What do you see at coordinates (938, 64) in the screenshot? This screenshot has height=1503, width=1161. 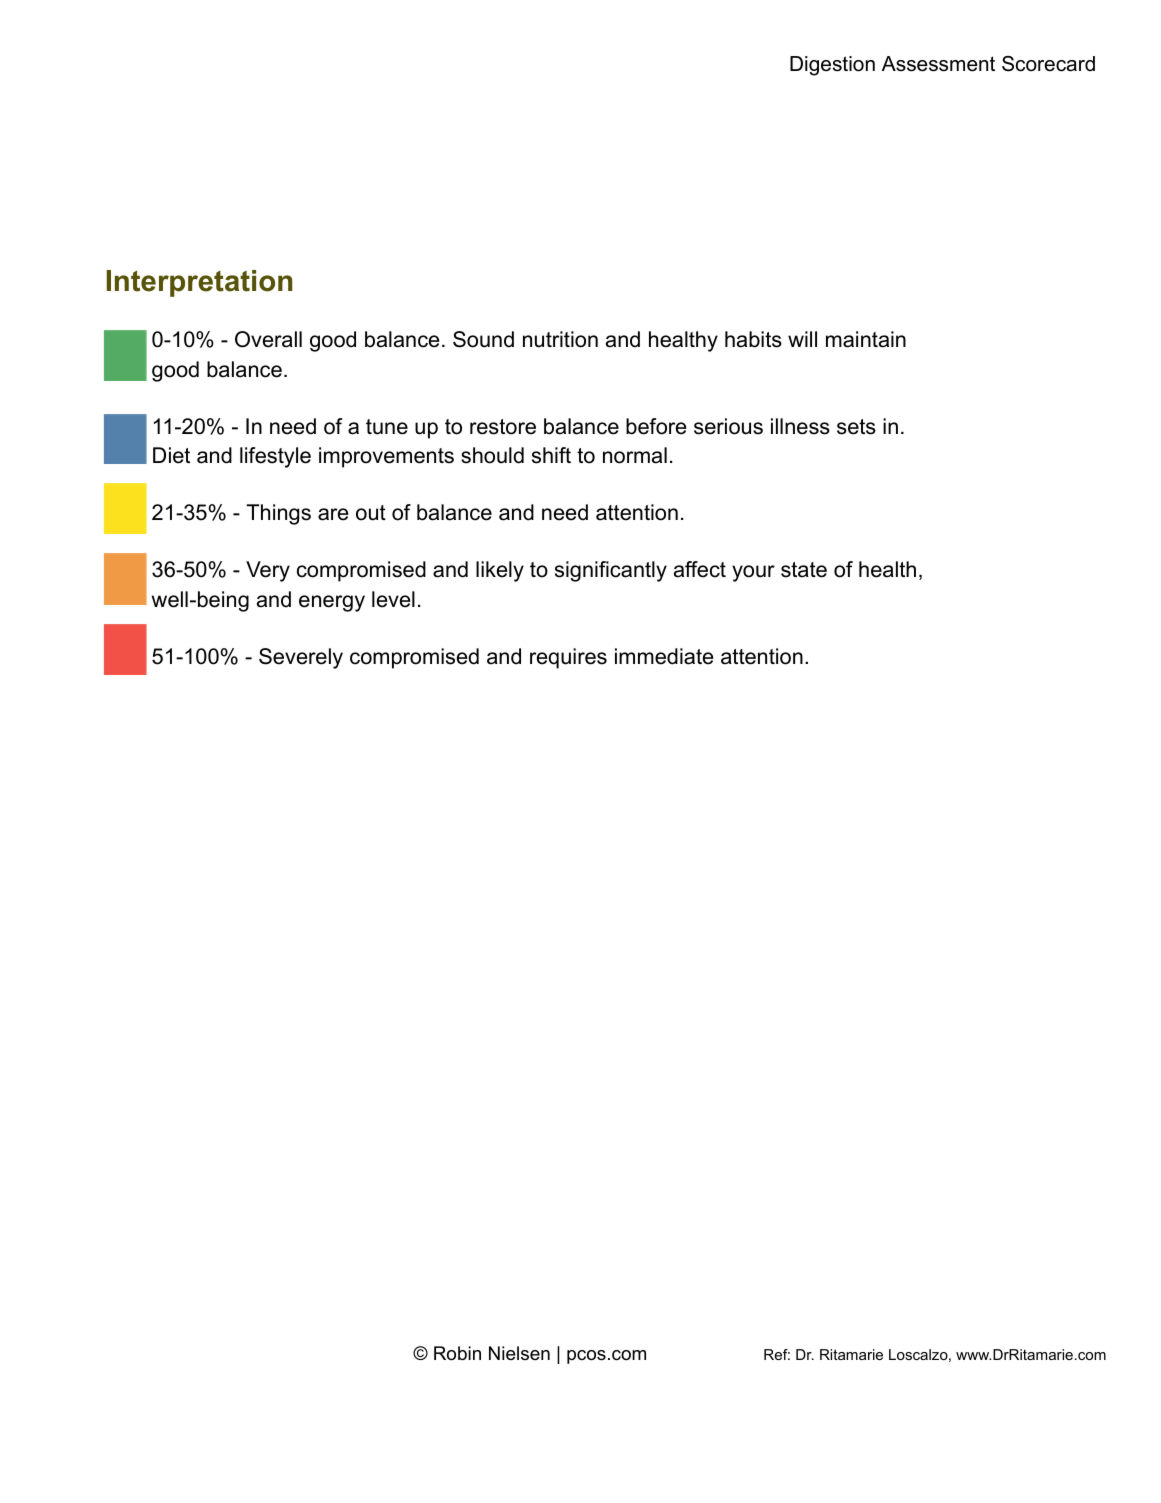 I see `Assessment` at bounding box center [938, 64].
